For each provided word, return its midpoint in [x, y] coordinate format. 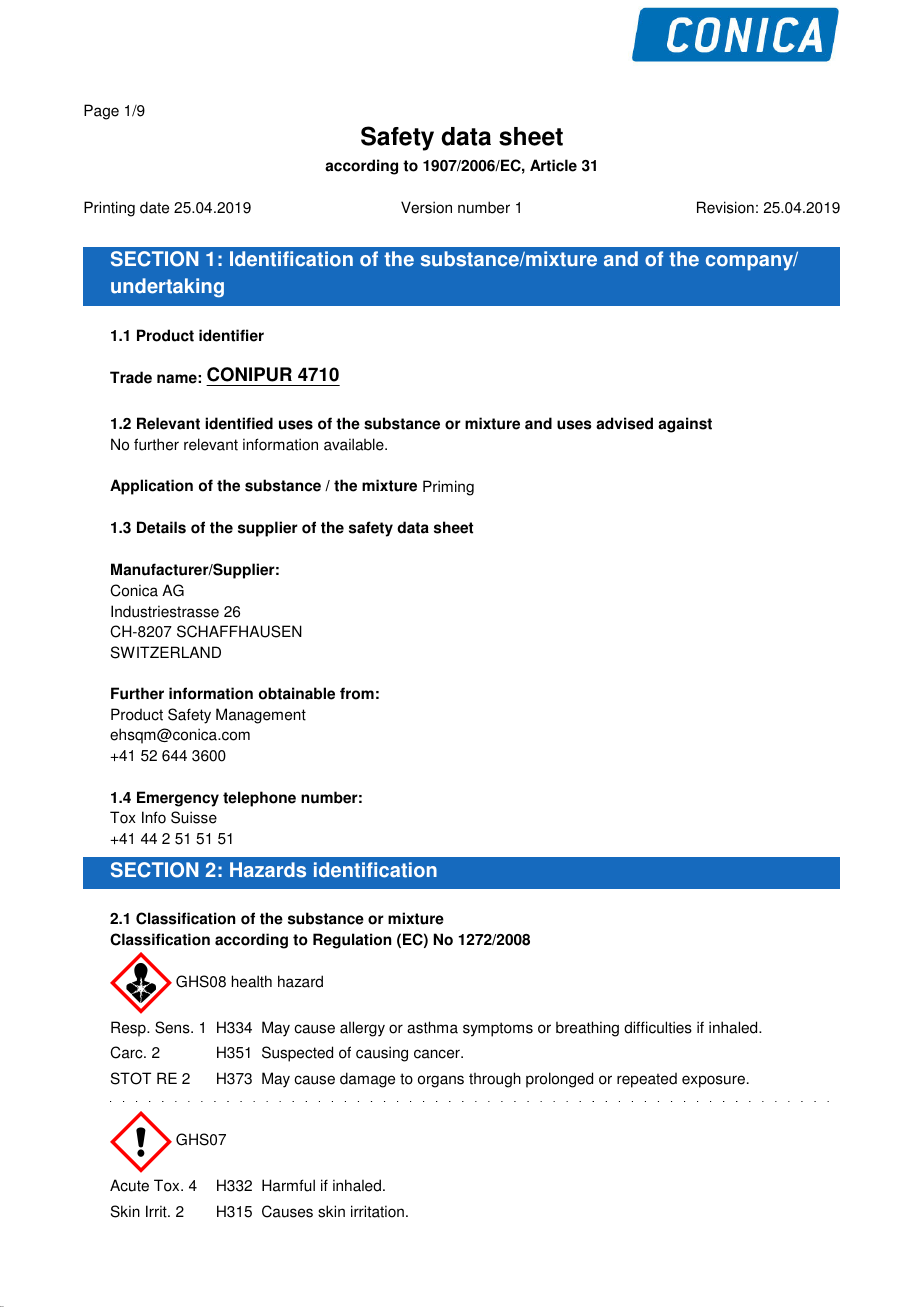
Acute [129, 1185]
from [357, 693]
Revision [725, 207]
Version [426, 207]
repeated [647, 1080]
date [154, 207]
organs [441, 1081]
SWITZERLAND [166, 652]
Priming [448, 488]
